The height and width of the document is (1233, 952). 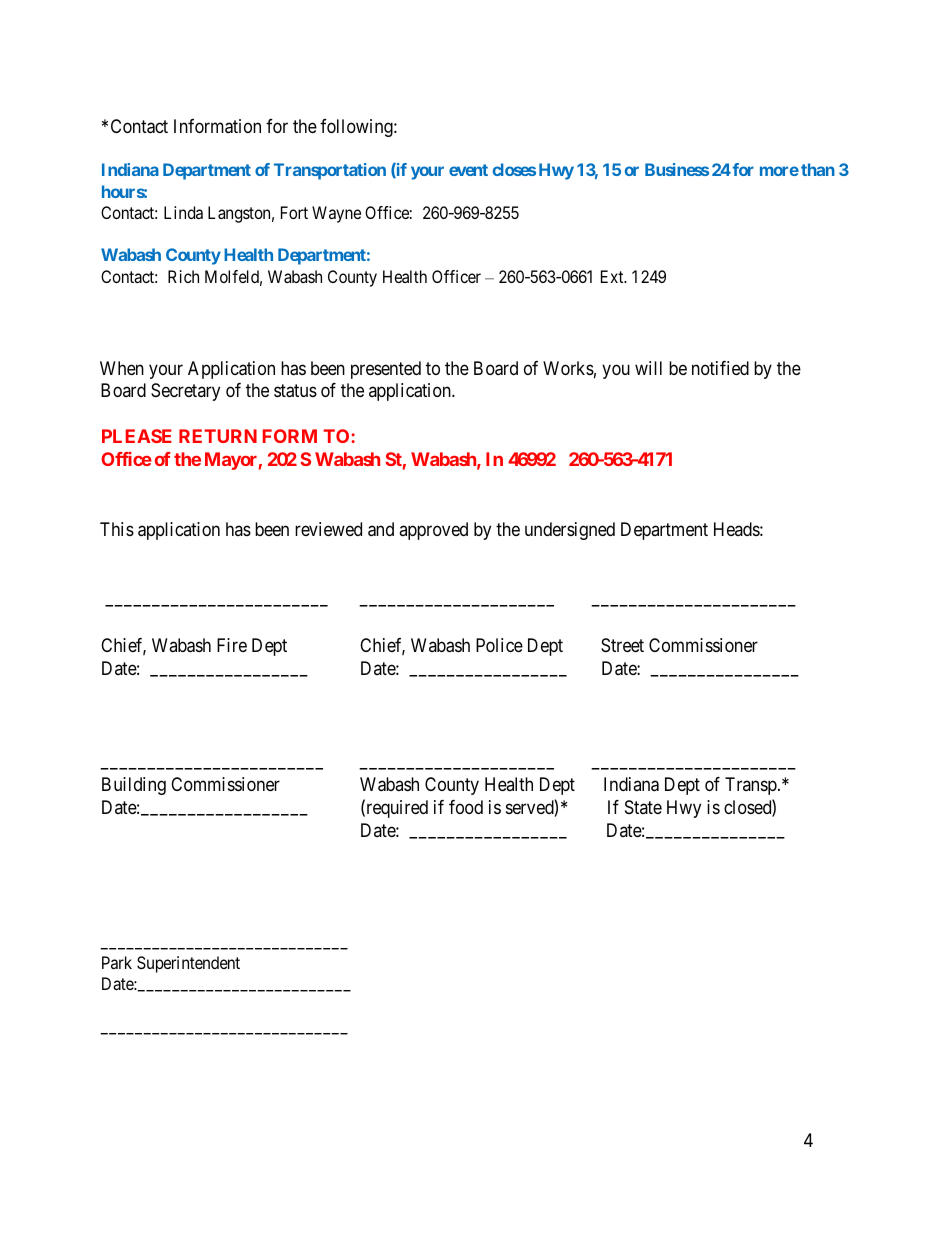 What do you see at coordinates (466, 807) in the document?
I see `food` at bounding box center [466, 807].
